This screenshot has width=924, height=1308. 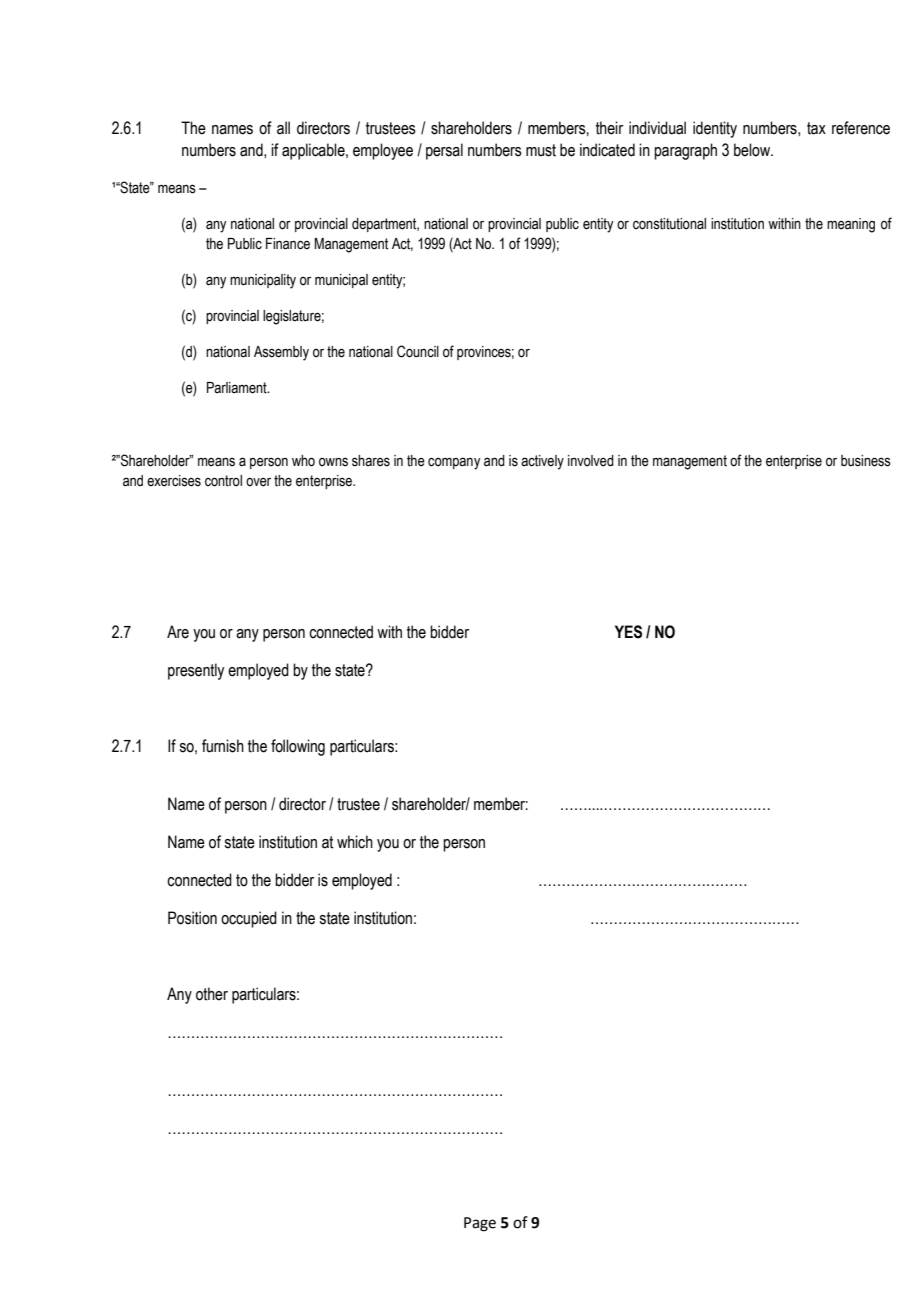 What do you see at coordinates (258, 482) in the screenshot?
I see `over` at bounding box center [258, 482].
